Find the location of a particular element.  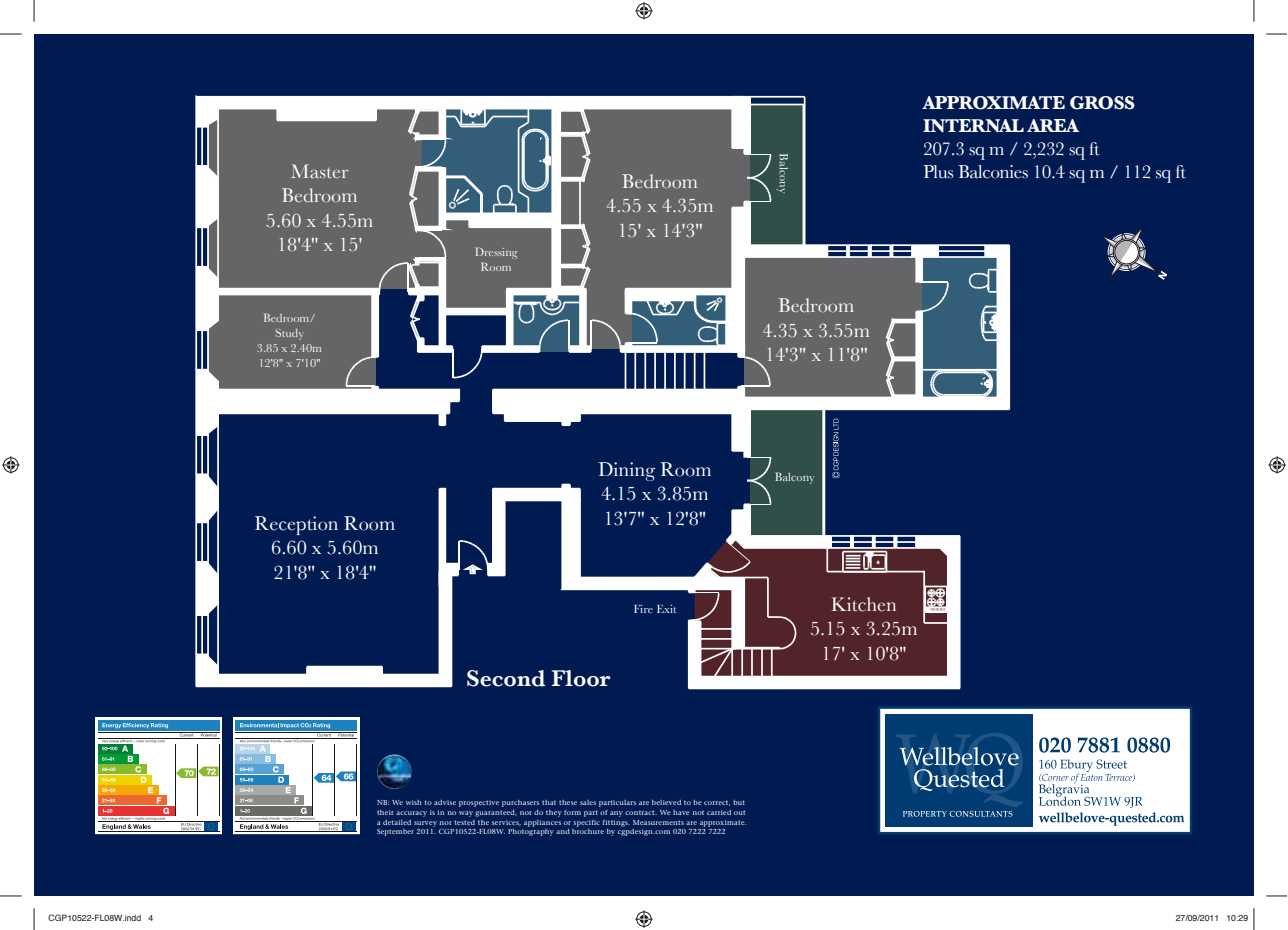

not is located at coordinates (698, 812).
